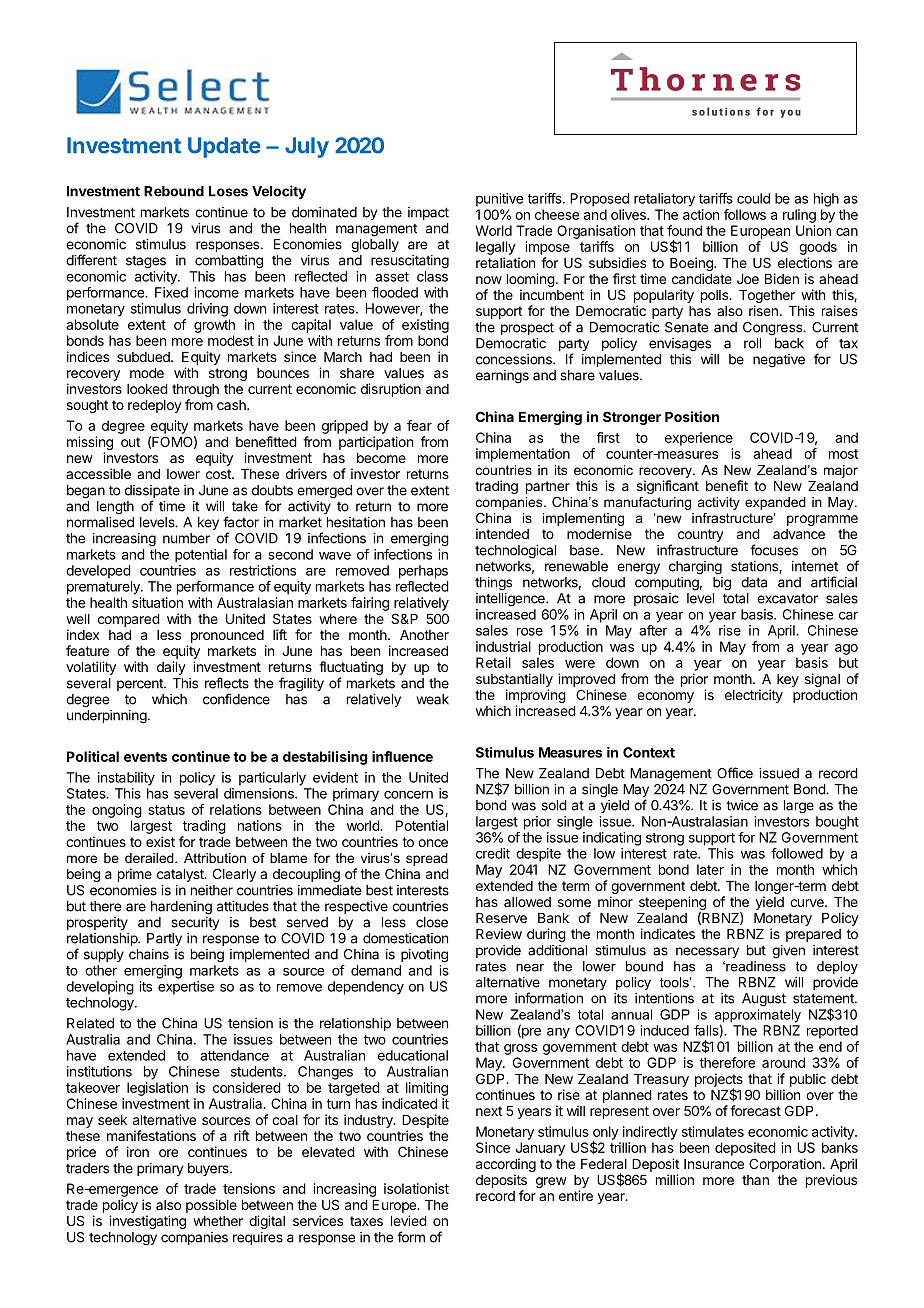 This page has width=924, height=1308. What do you see at coordinates (788, 952) in the page?
I see `given` at bounding box center [788, 952].
